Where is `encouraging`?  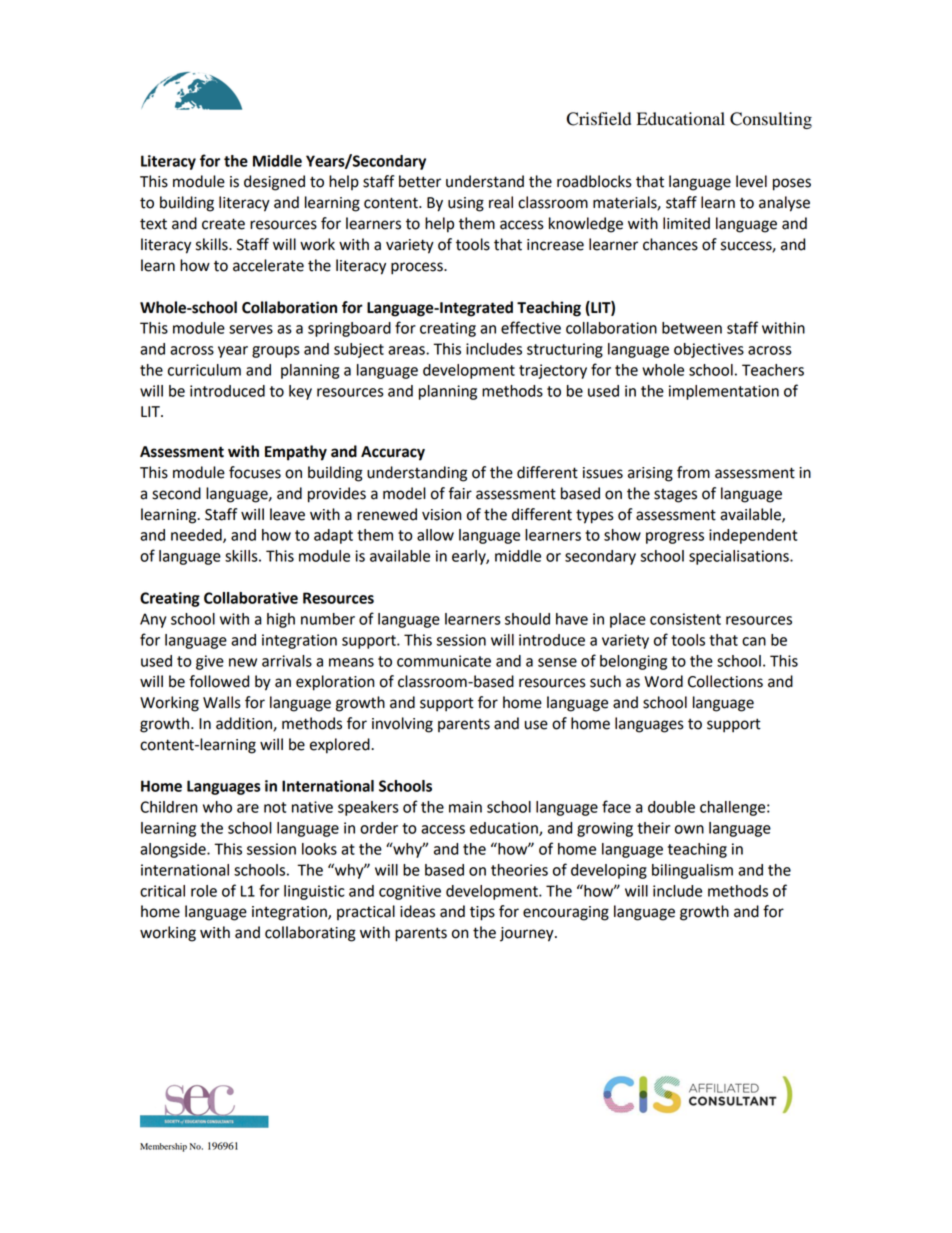 encouraging is located at coordinates (566, 913).
